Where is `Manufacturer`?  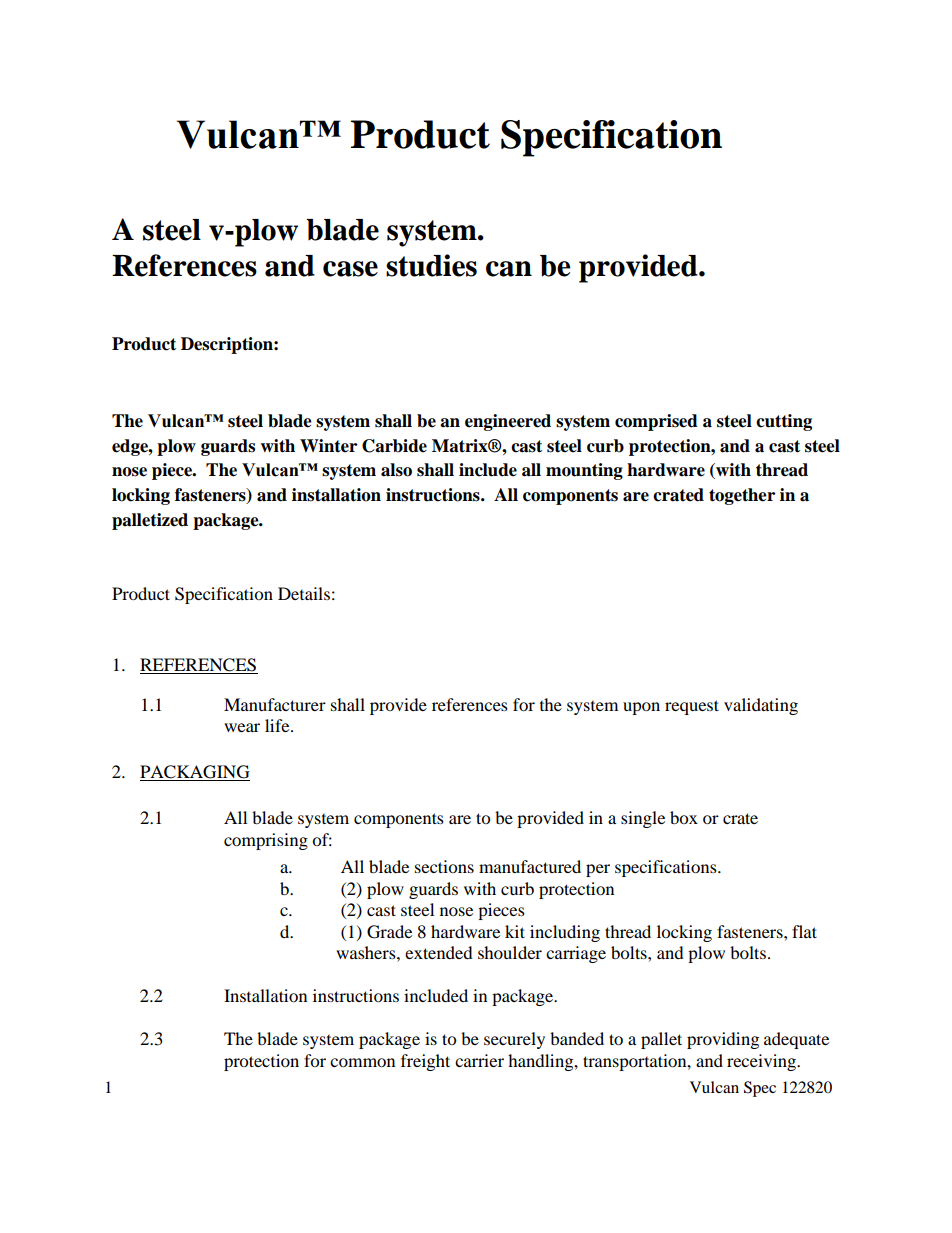 Manufacturer is located at coordinates (275, 704).
